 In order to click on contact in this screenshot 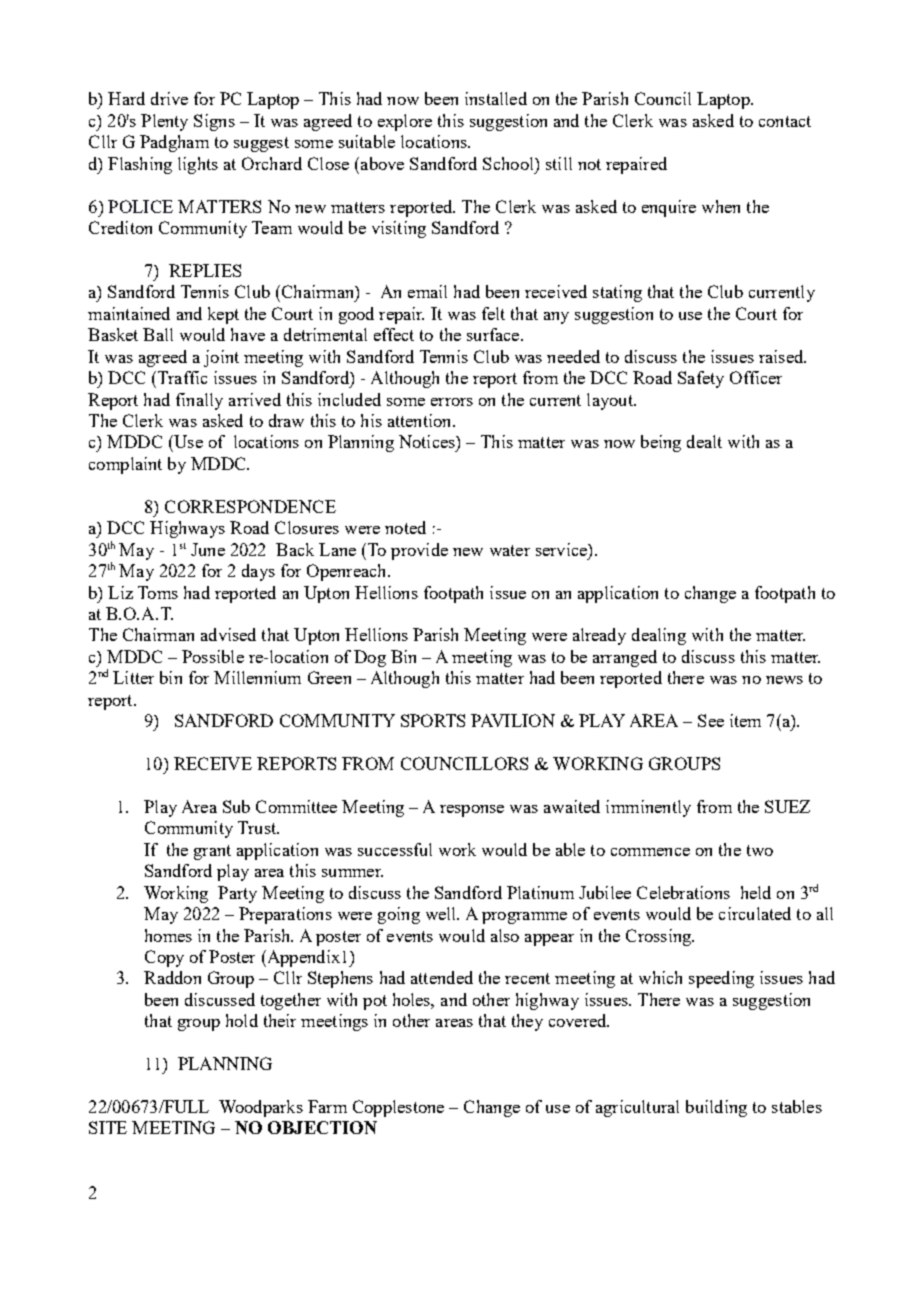, I will do `click(785, 121)`.
